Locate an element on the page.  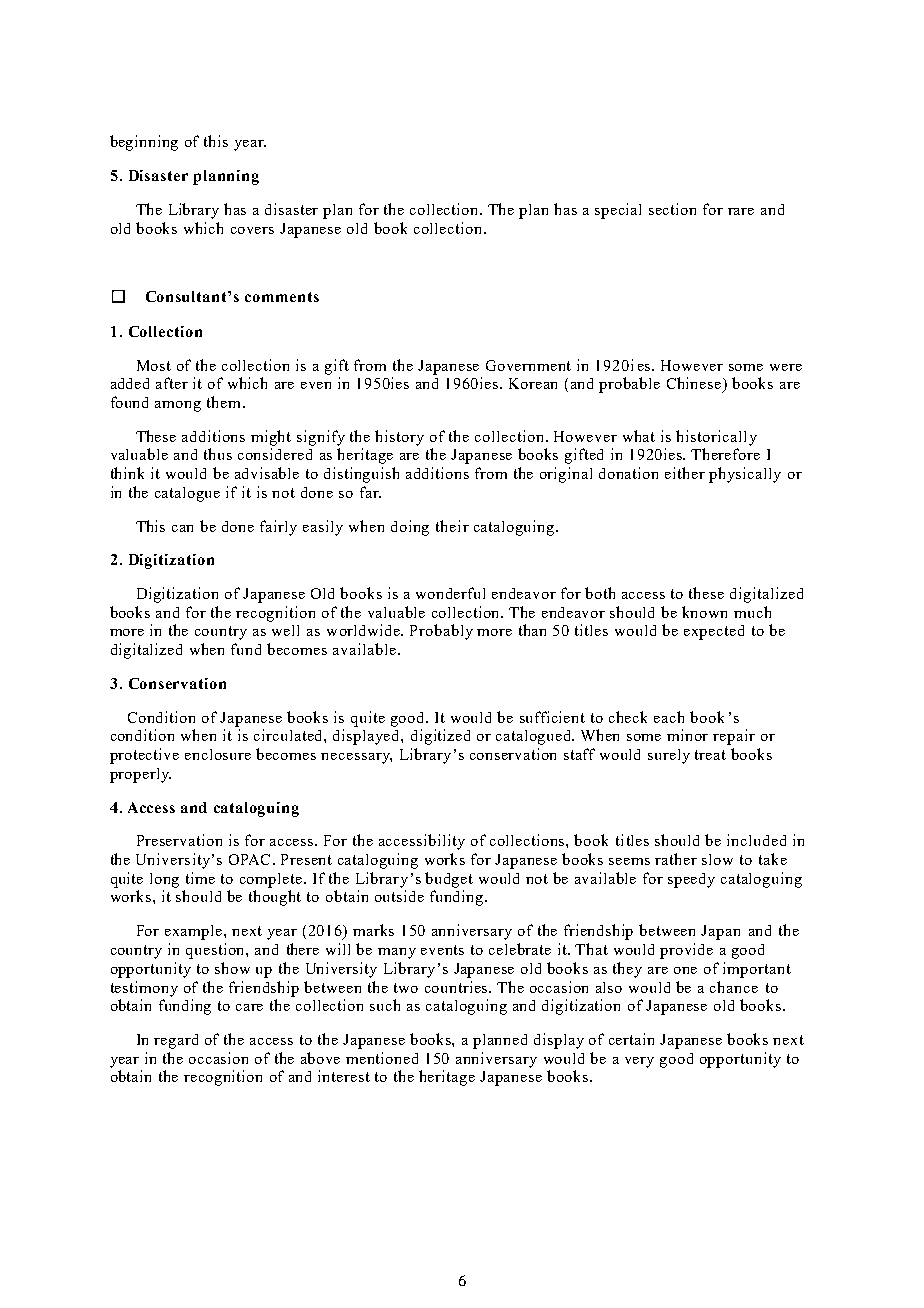
well is located at coordinates (285, 630).
